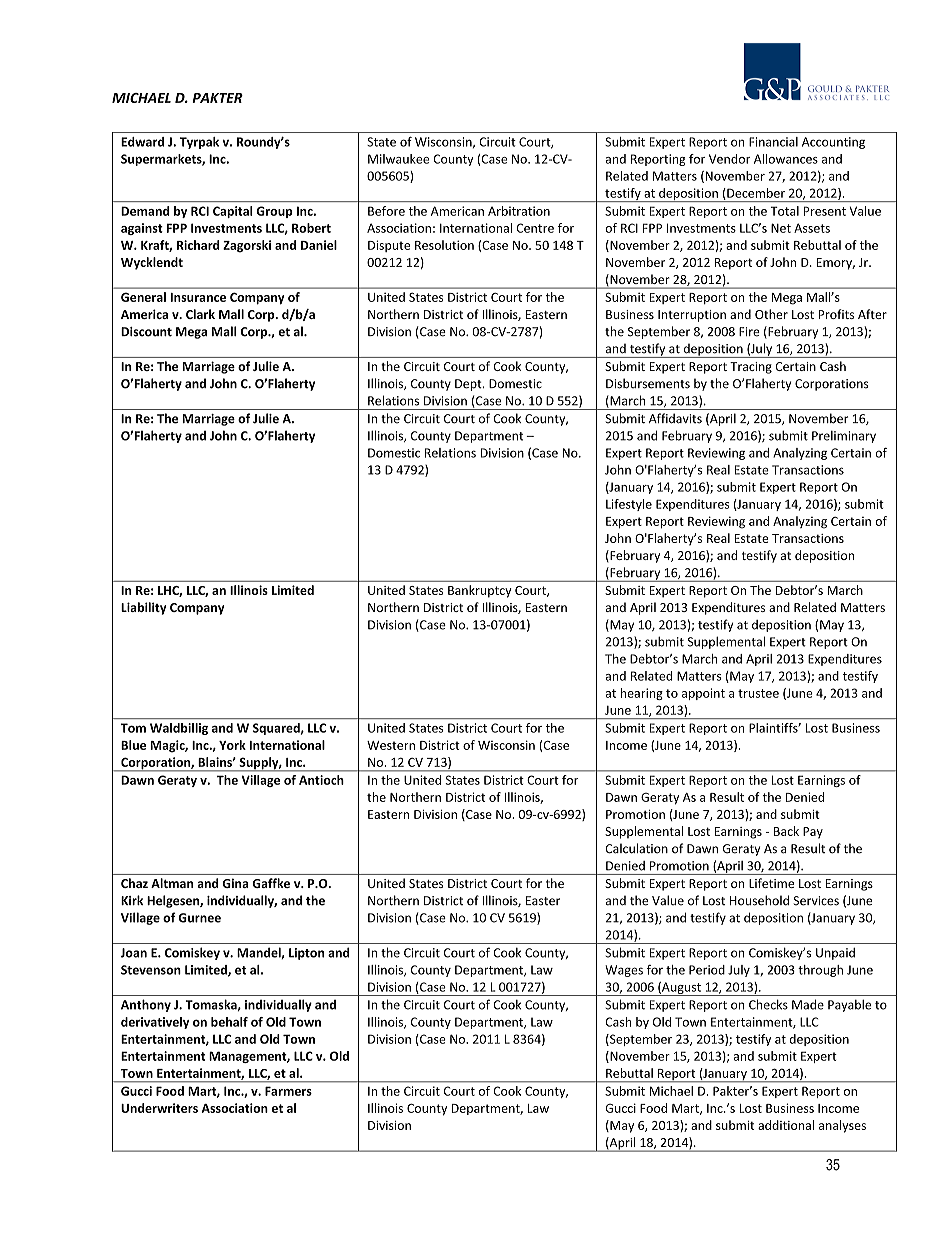  I want to click on Liability, so click(143, 608).
